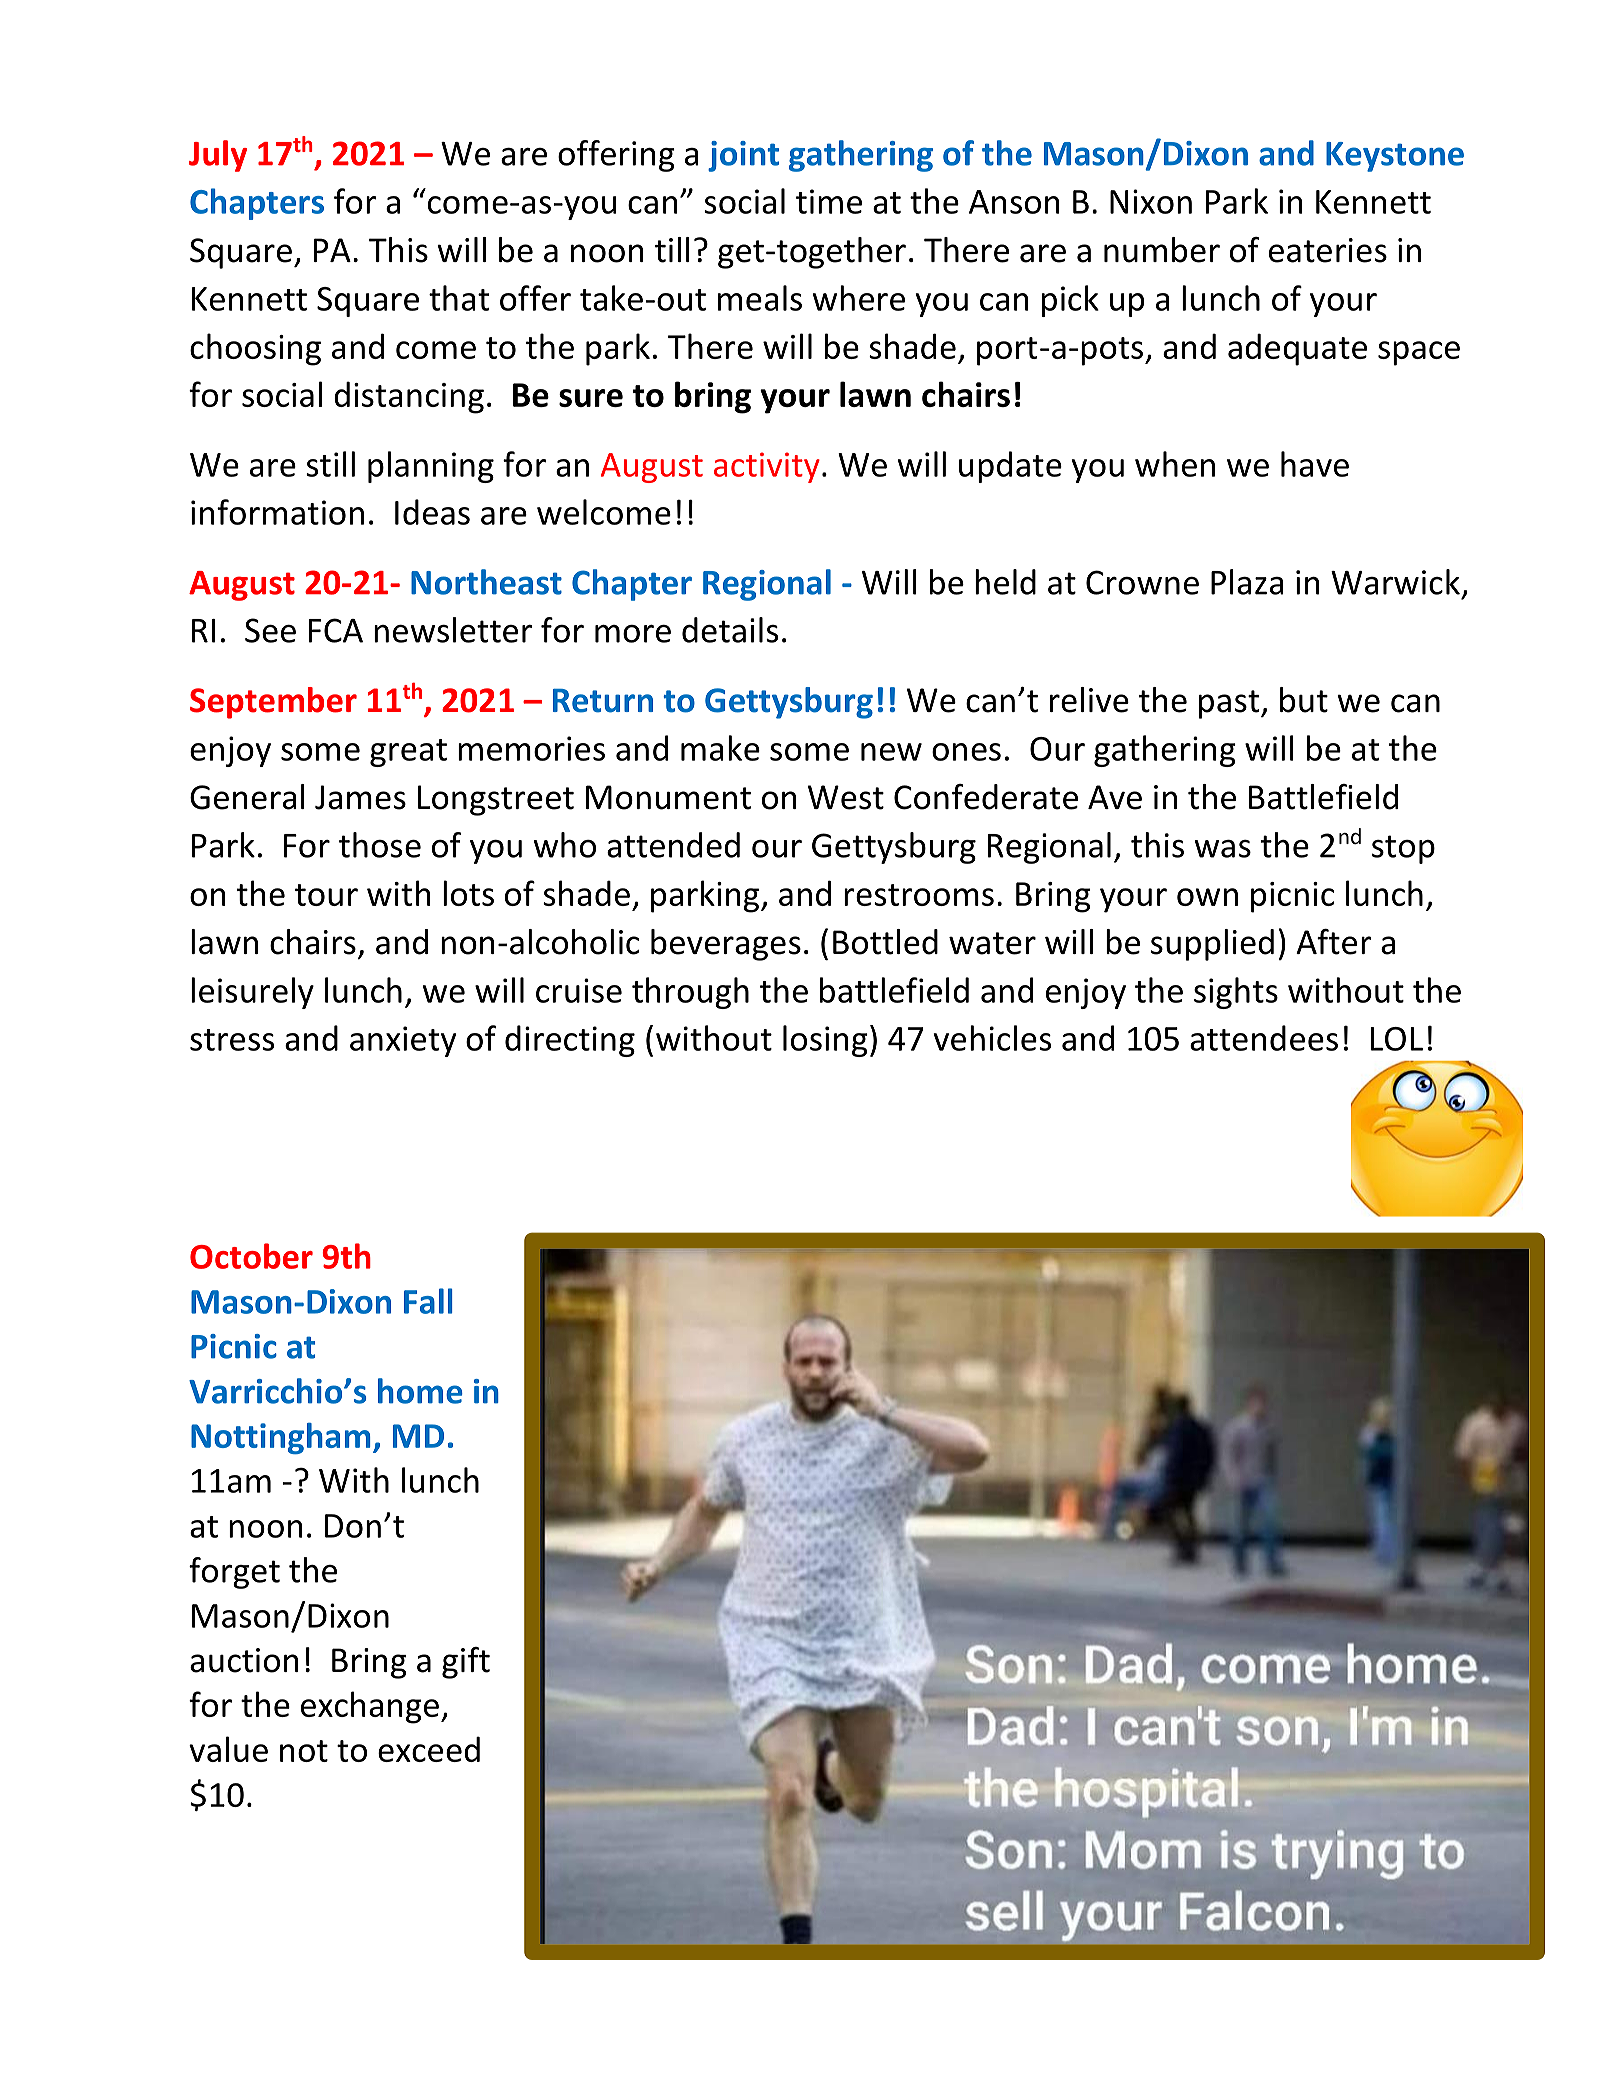 The image size is (1606, 2078). What do you see at coordinates (1328, 250) in the screenshot?
I see `eateries` at bounding box center [1328, 250].
